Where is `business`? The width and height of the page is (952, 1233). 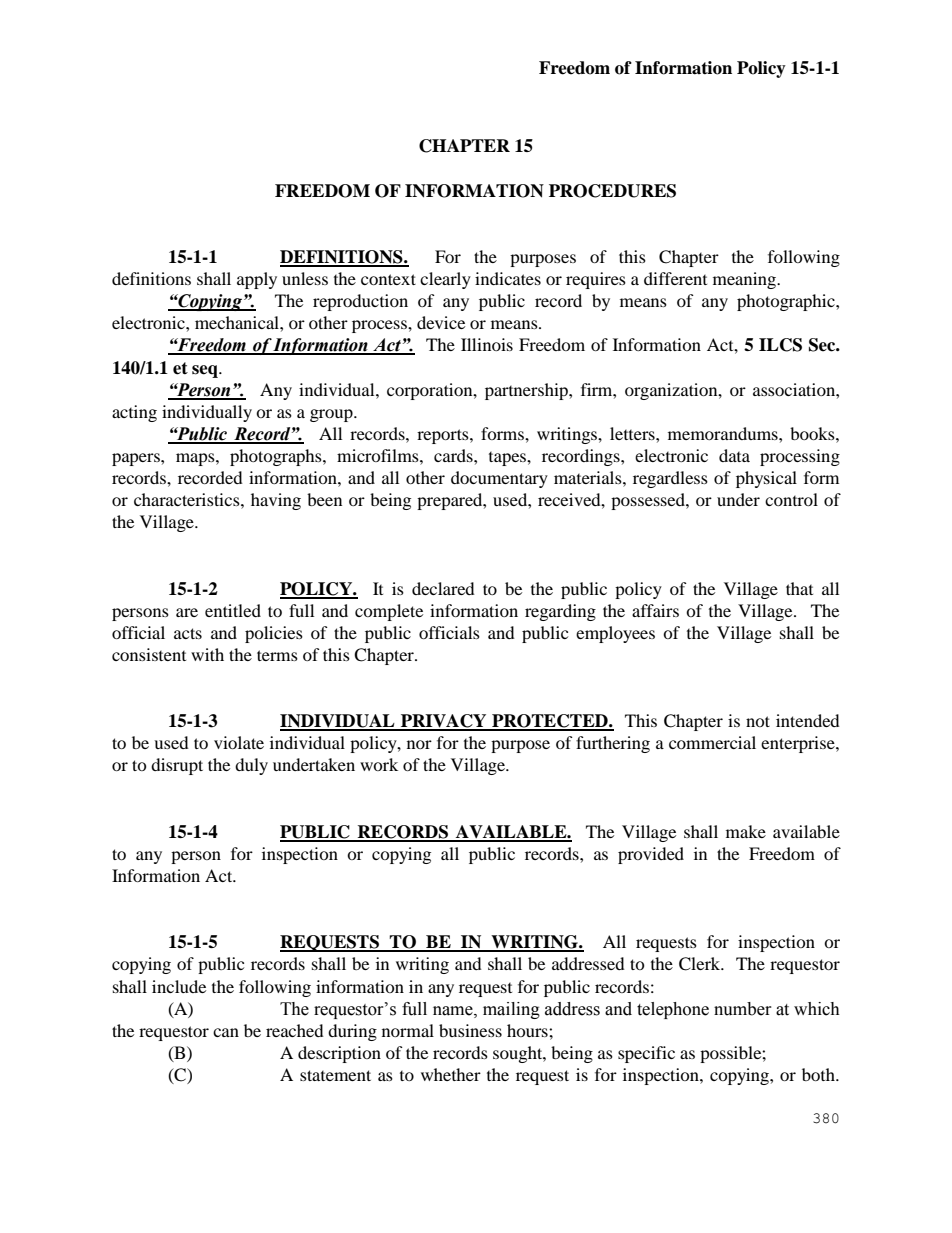 business is located at coordinates (470, 1030).
